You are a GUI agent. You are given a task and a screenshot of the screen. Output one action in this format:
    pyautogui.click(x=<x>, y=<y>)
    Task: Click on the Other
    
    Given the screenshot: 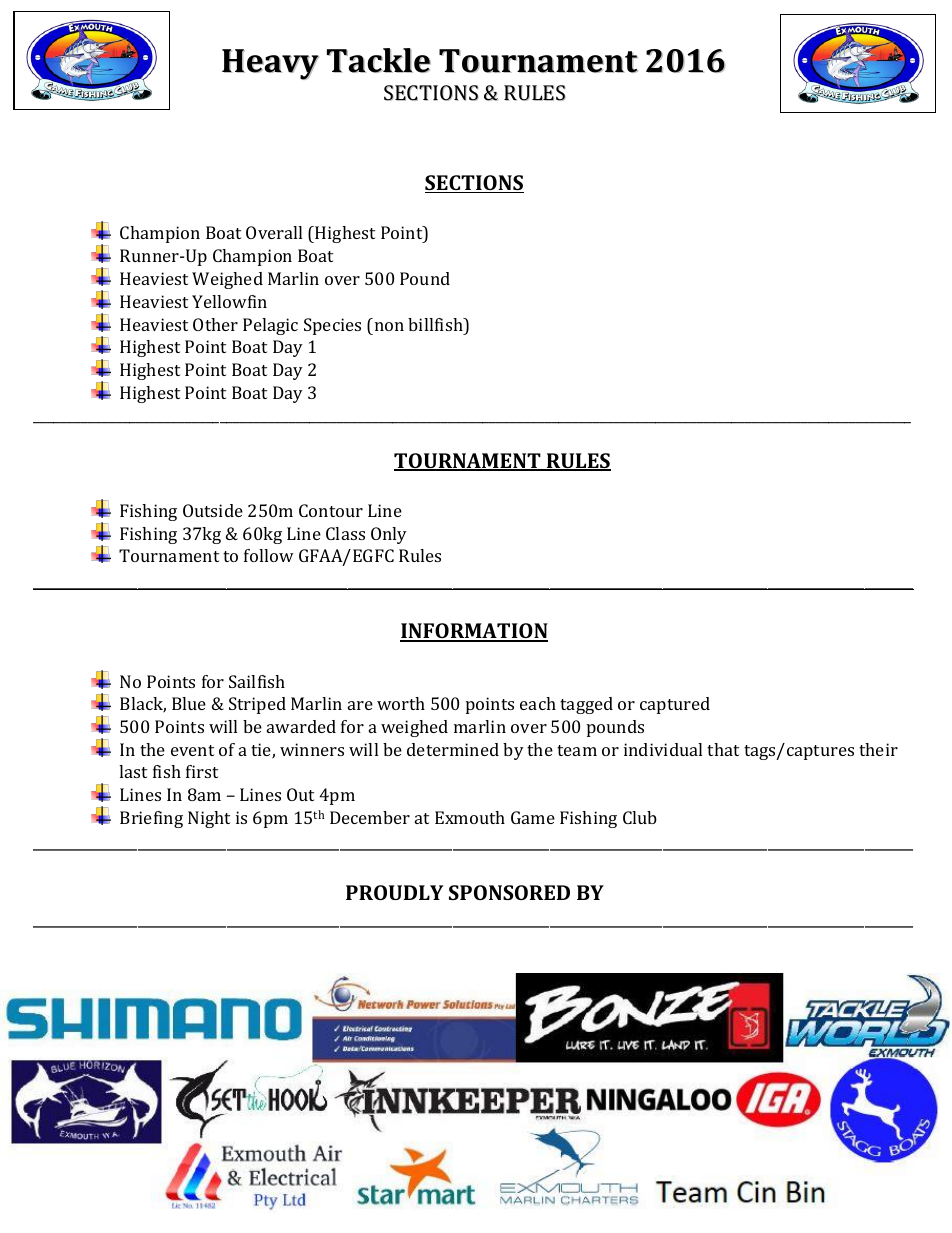 What is the action you would take?
    pyautogui.click(x=215, y=324)
